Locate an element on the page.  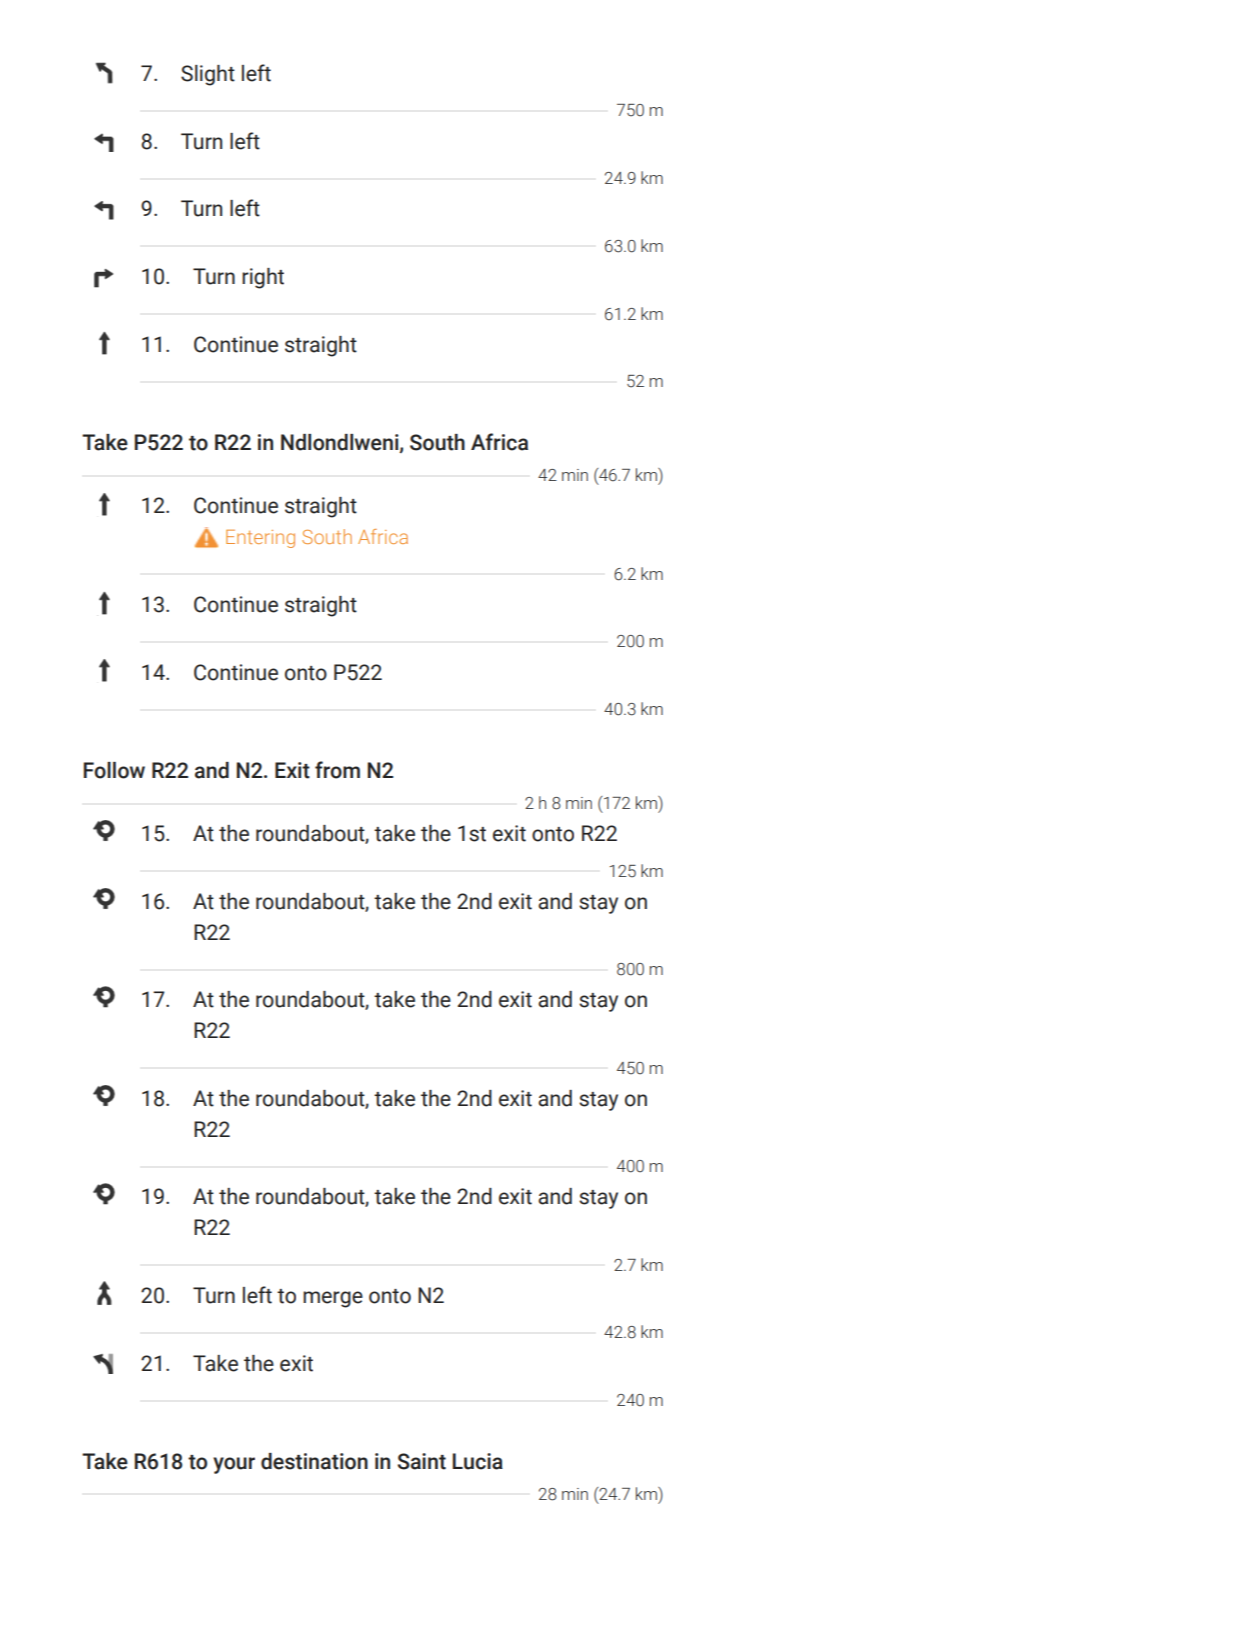
your is located at coordinates (234, 1465).
